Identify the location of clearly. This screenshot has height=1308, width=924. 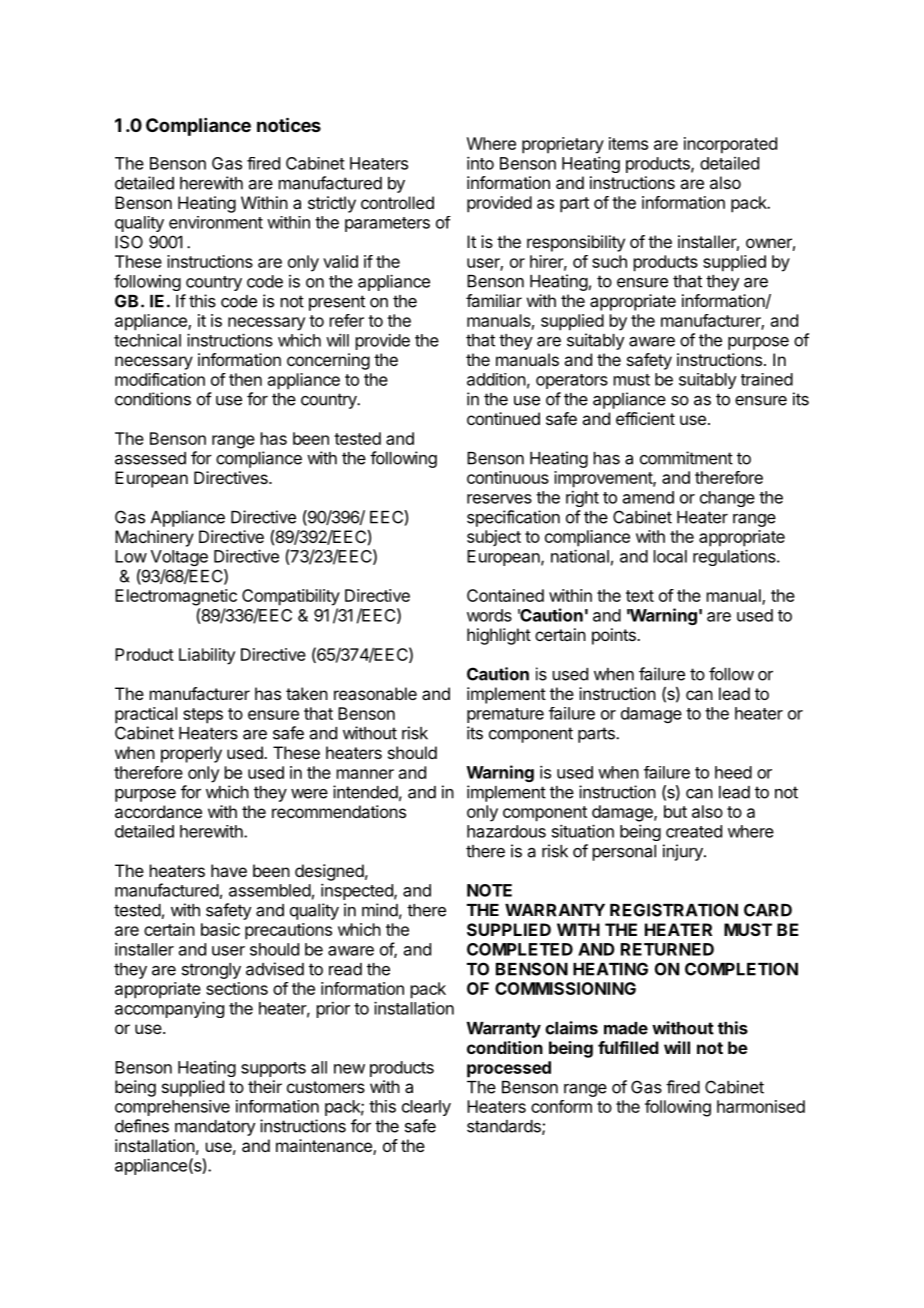
(426, 1108).
